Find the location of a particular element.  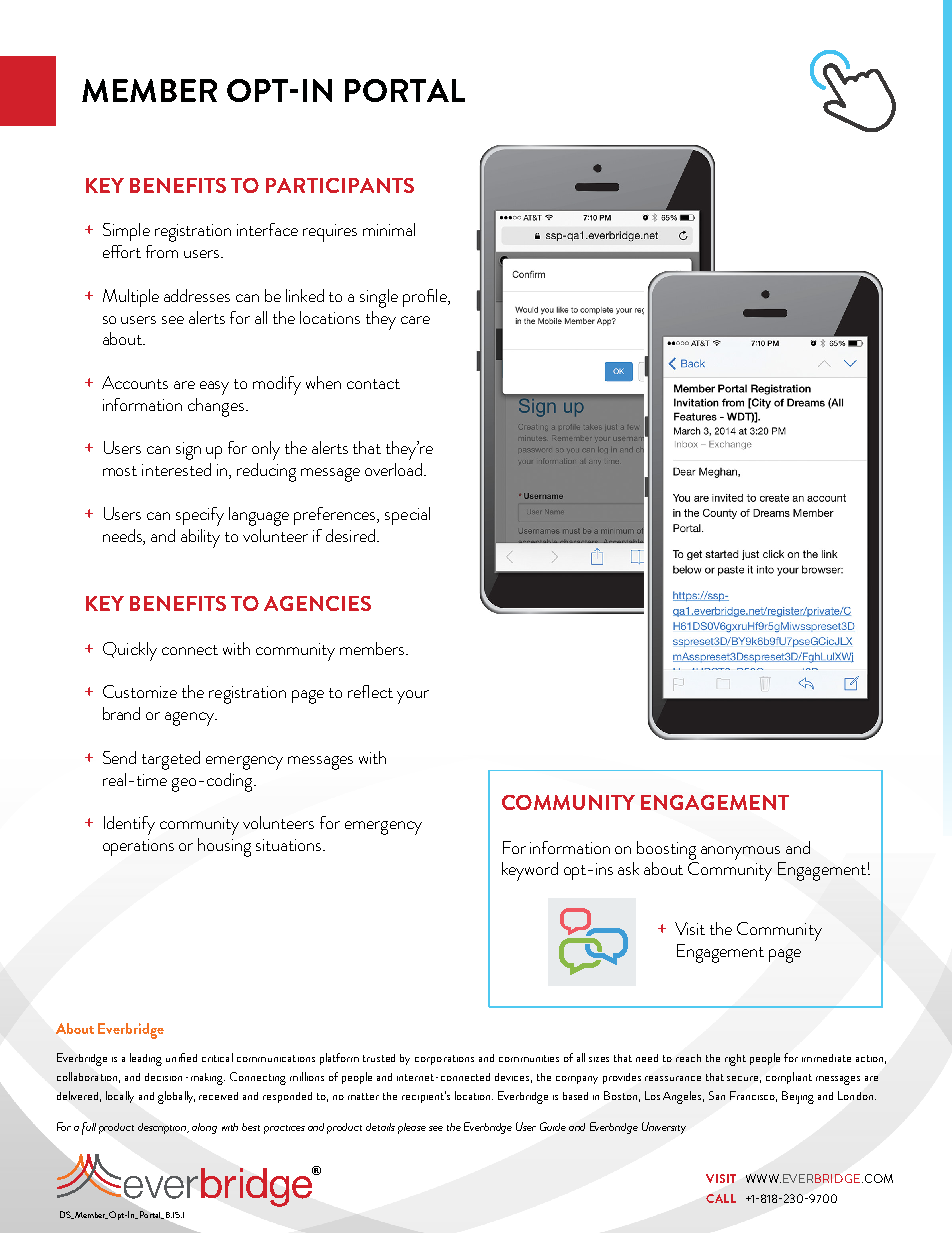

profile is located at coordinates (426, 298).
